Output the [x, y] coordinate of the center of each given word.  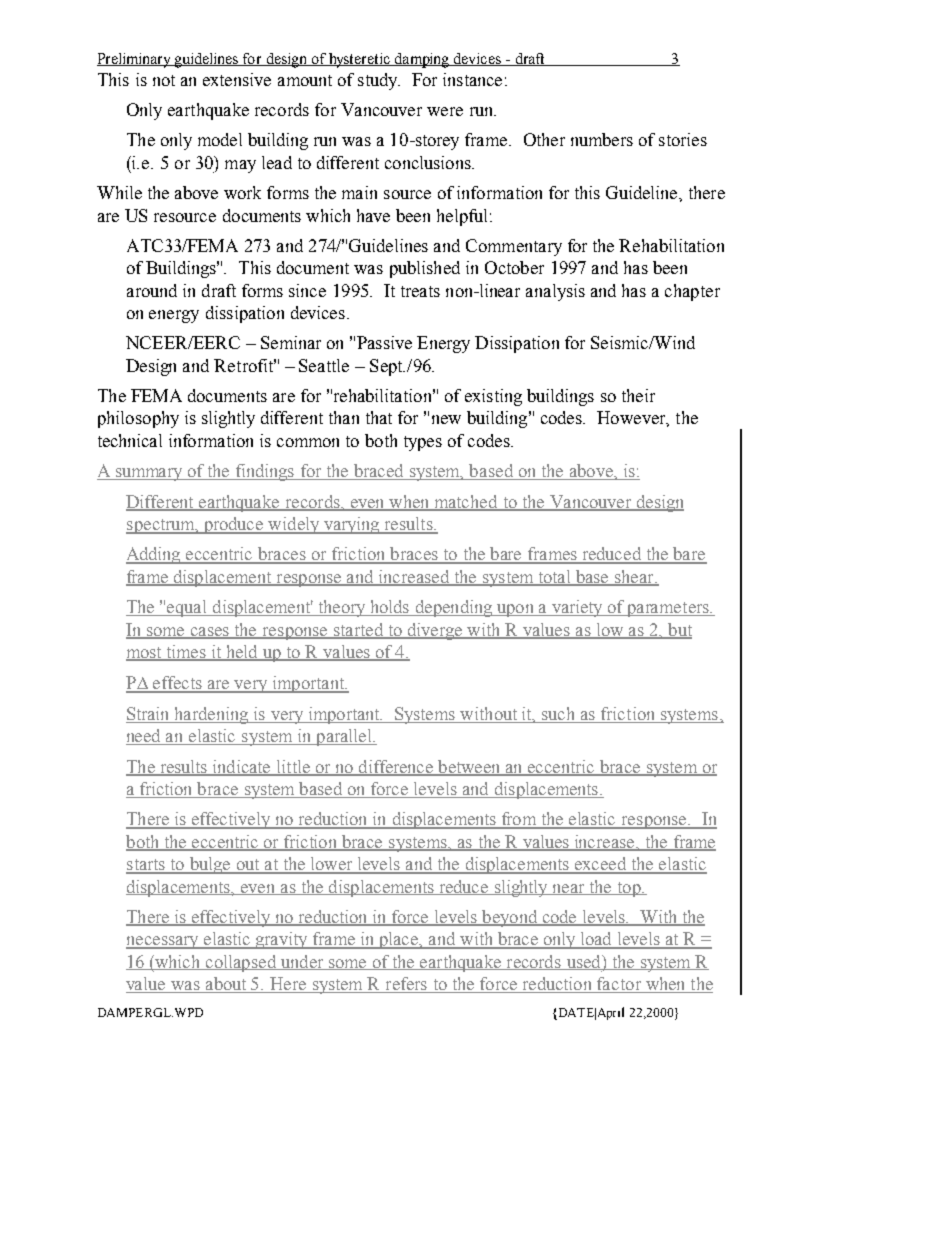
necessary [164, 942]
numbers [602, 139]
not [164, 80]
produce [233, 525]
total [554, 578]
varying [352, 525]
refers [406, 983]
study [379, 81]
